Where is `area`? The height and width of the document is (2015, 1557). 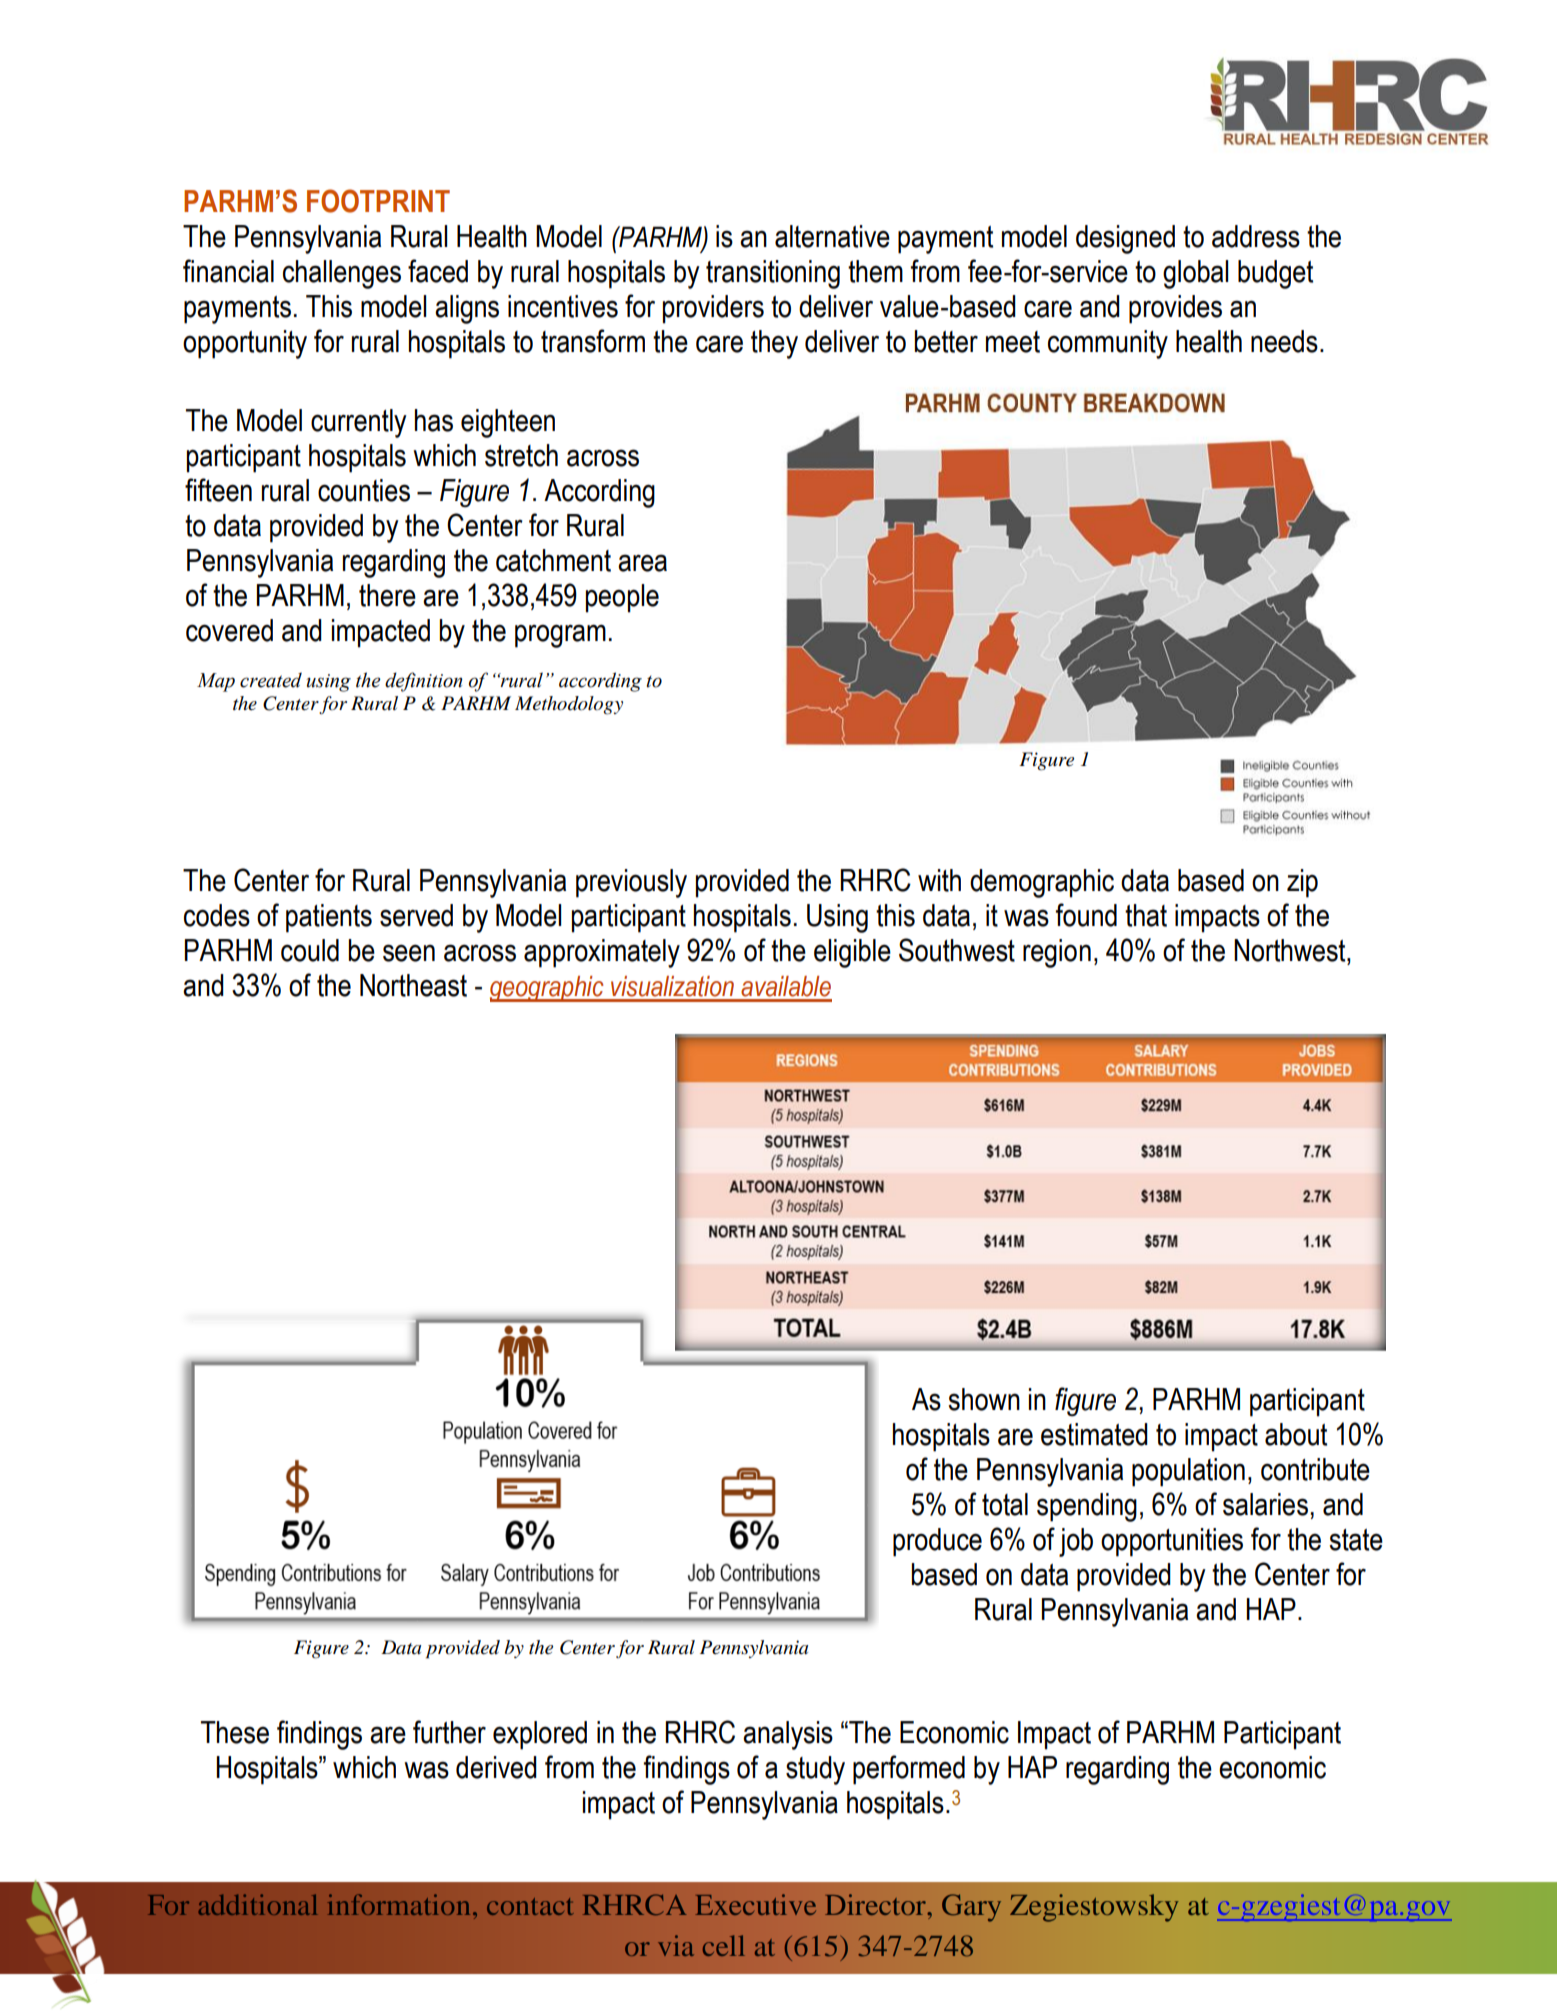
area is located at coordinates (642, 563).
